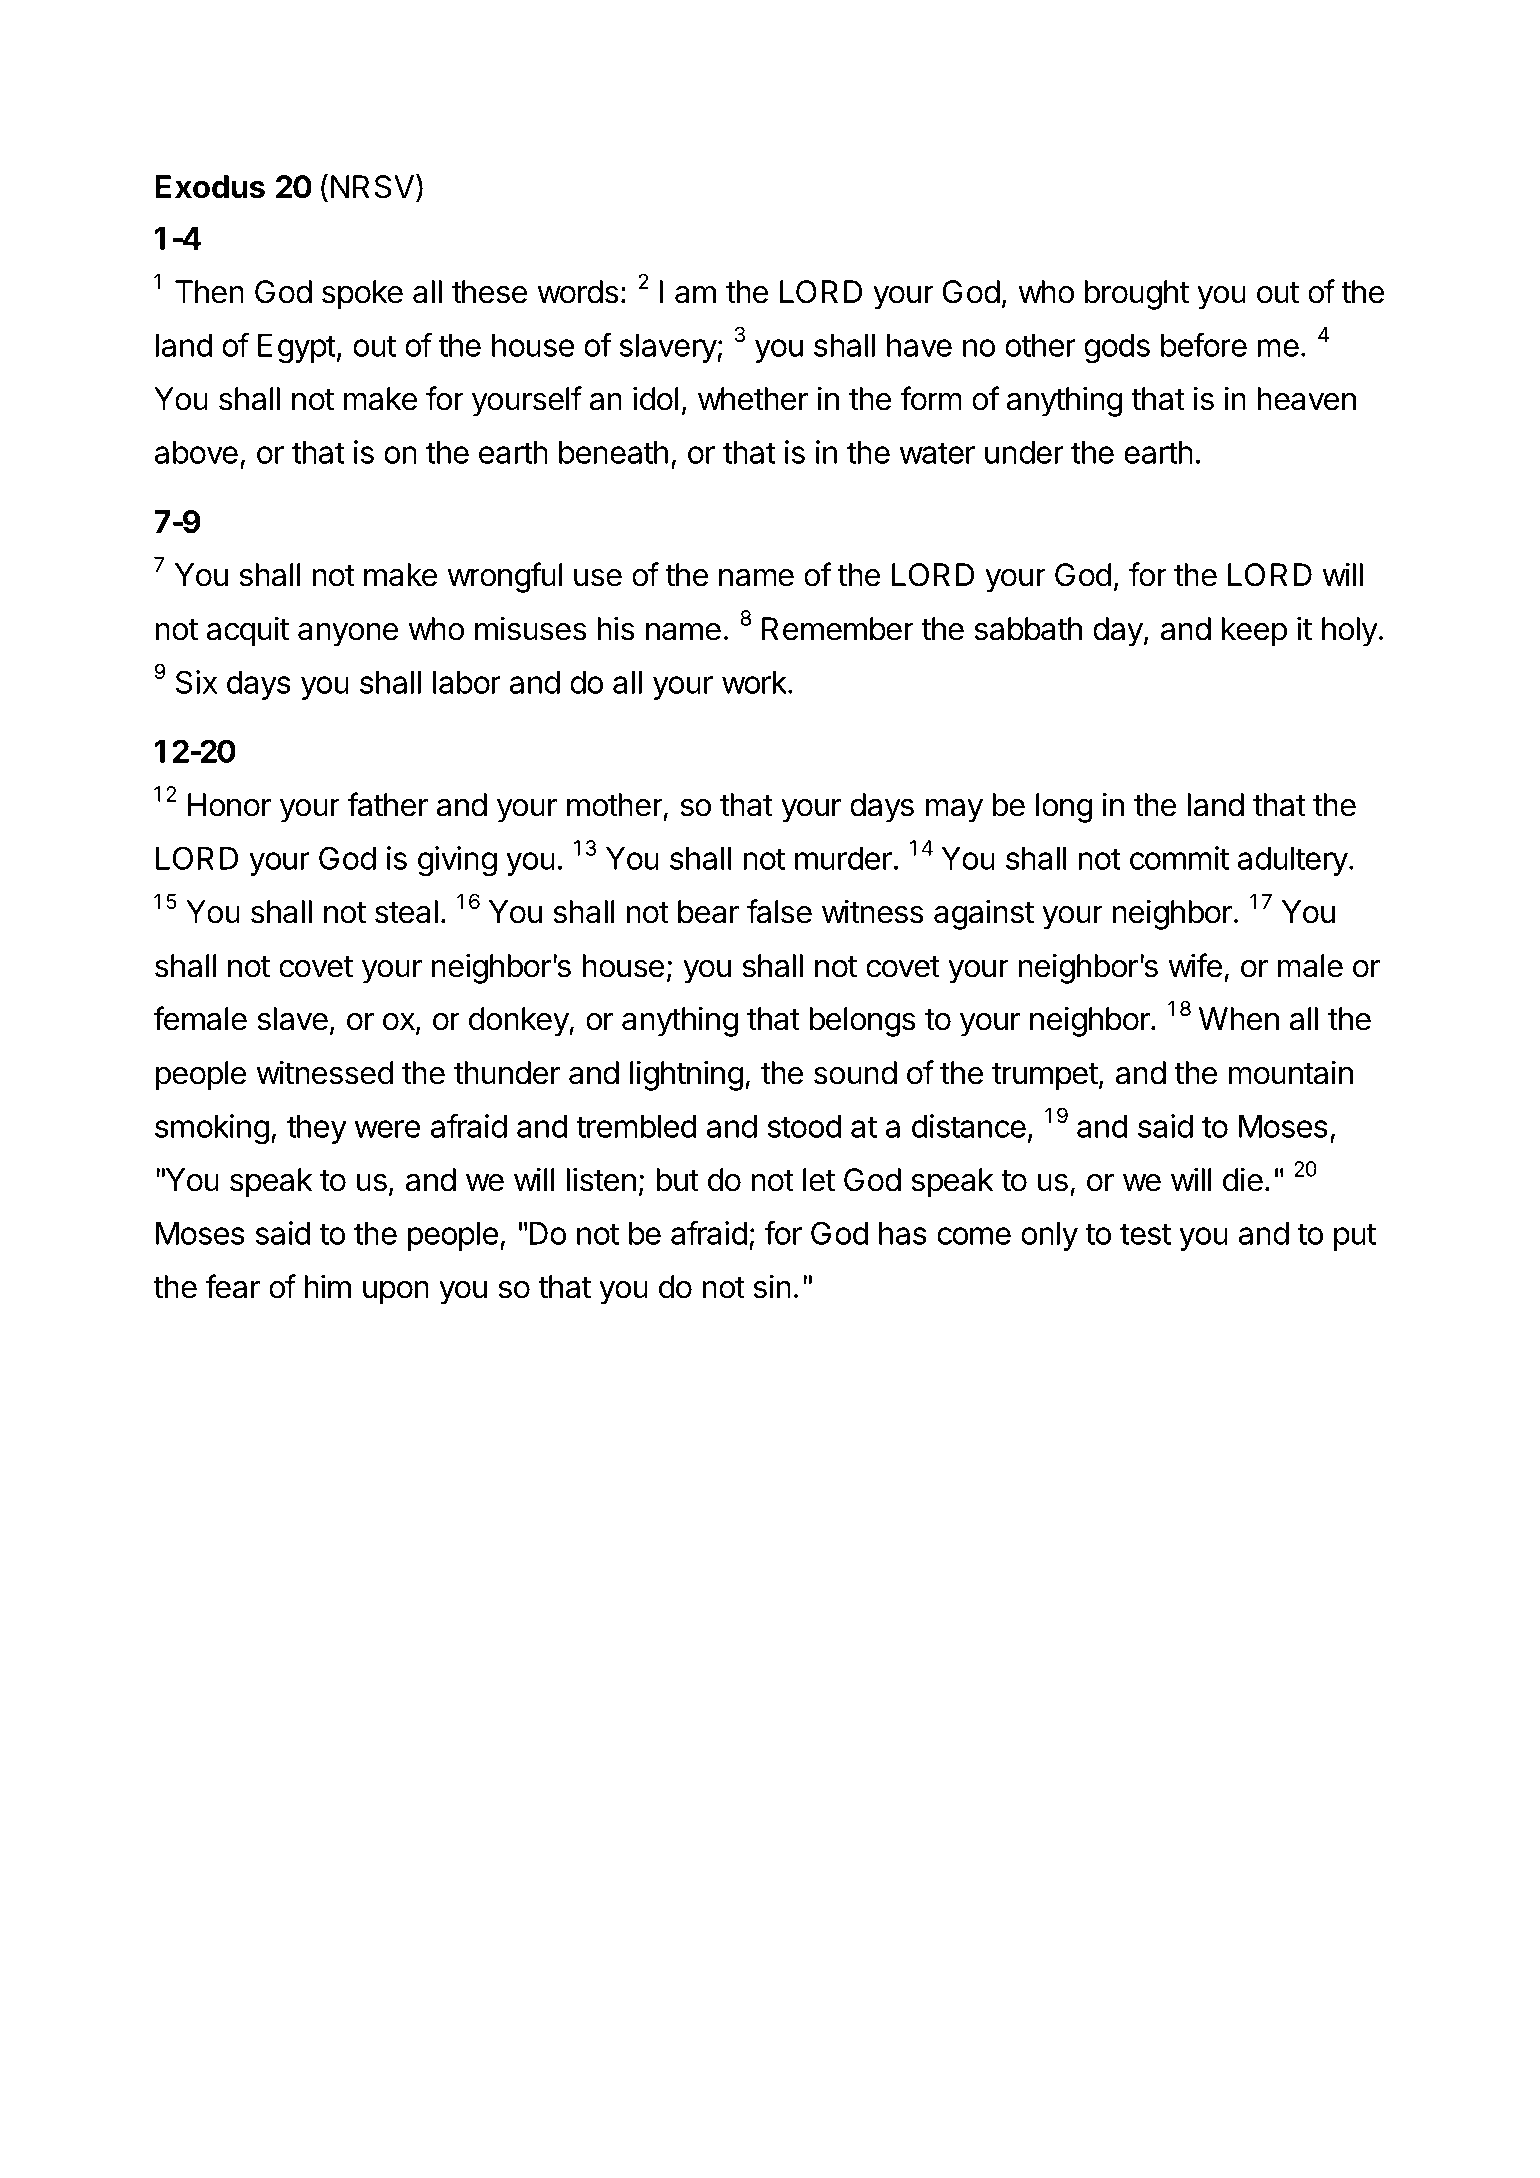 The width and height of the screenshot is (1540, 2178). I want to click on keep, so click(1254, 632).
